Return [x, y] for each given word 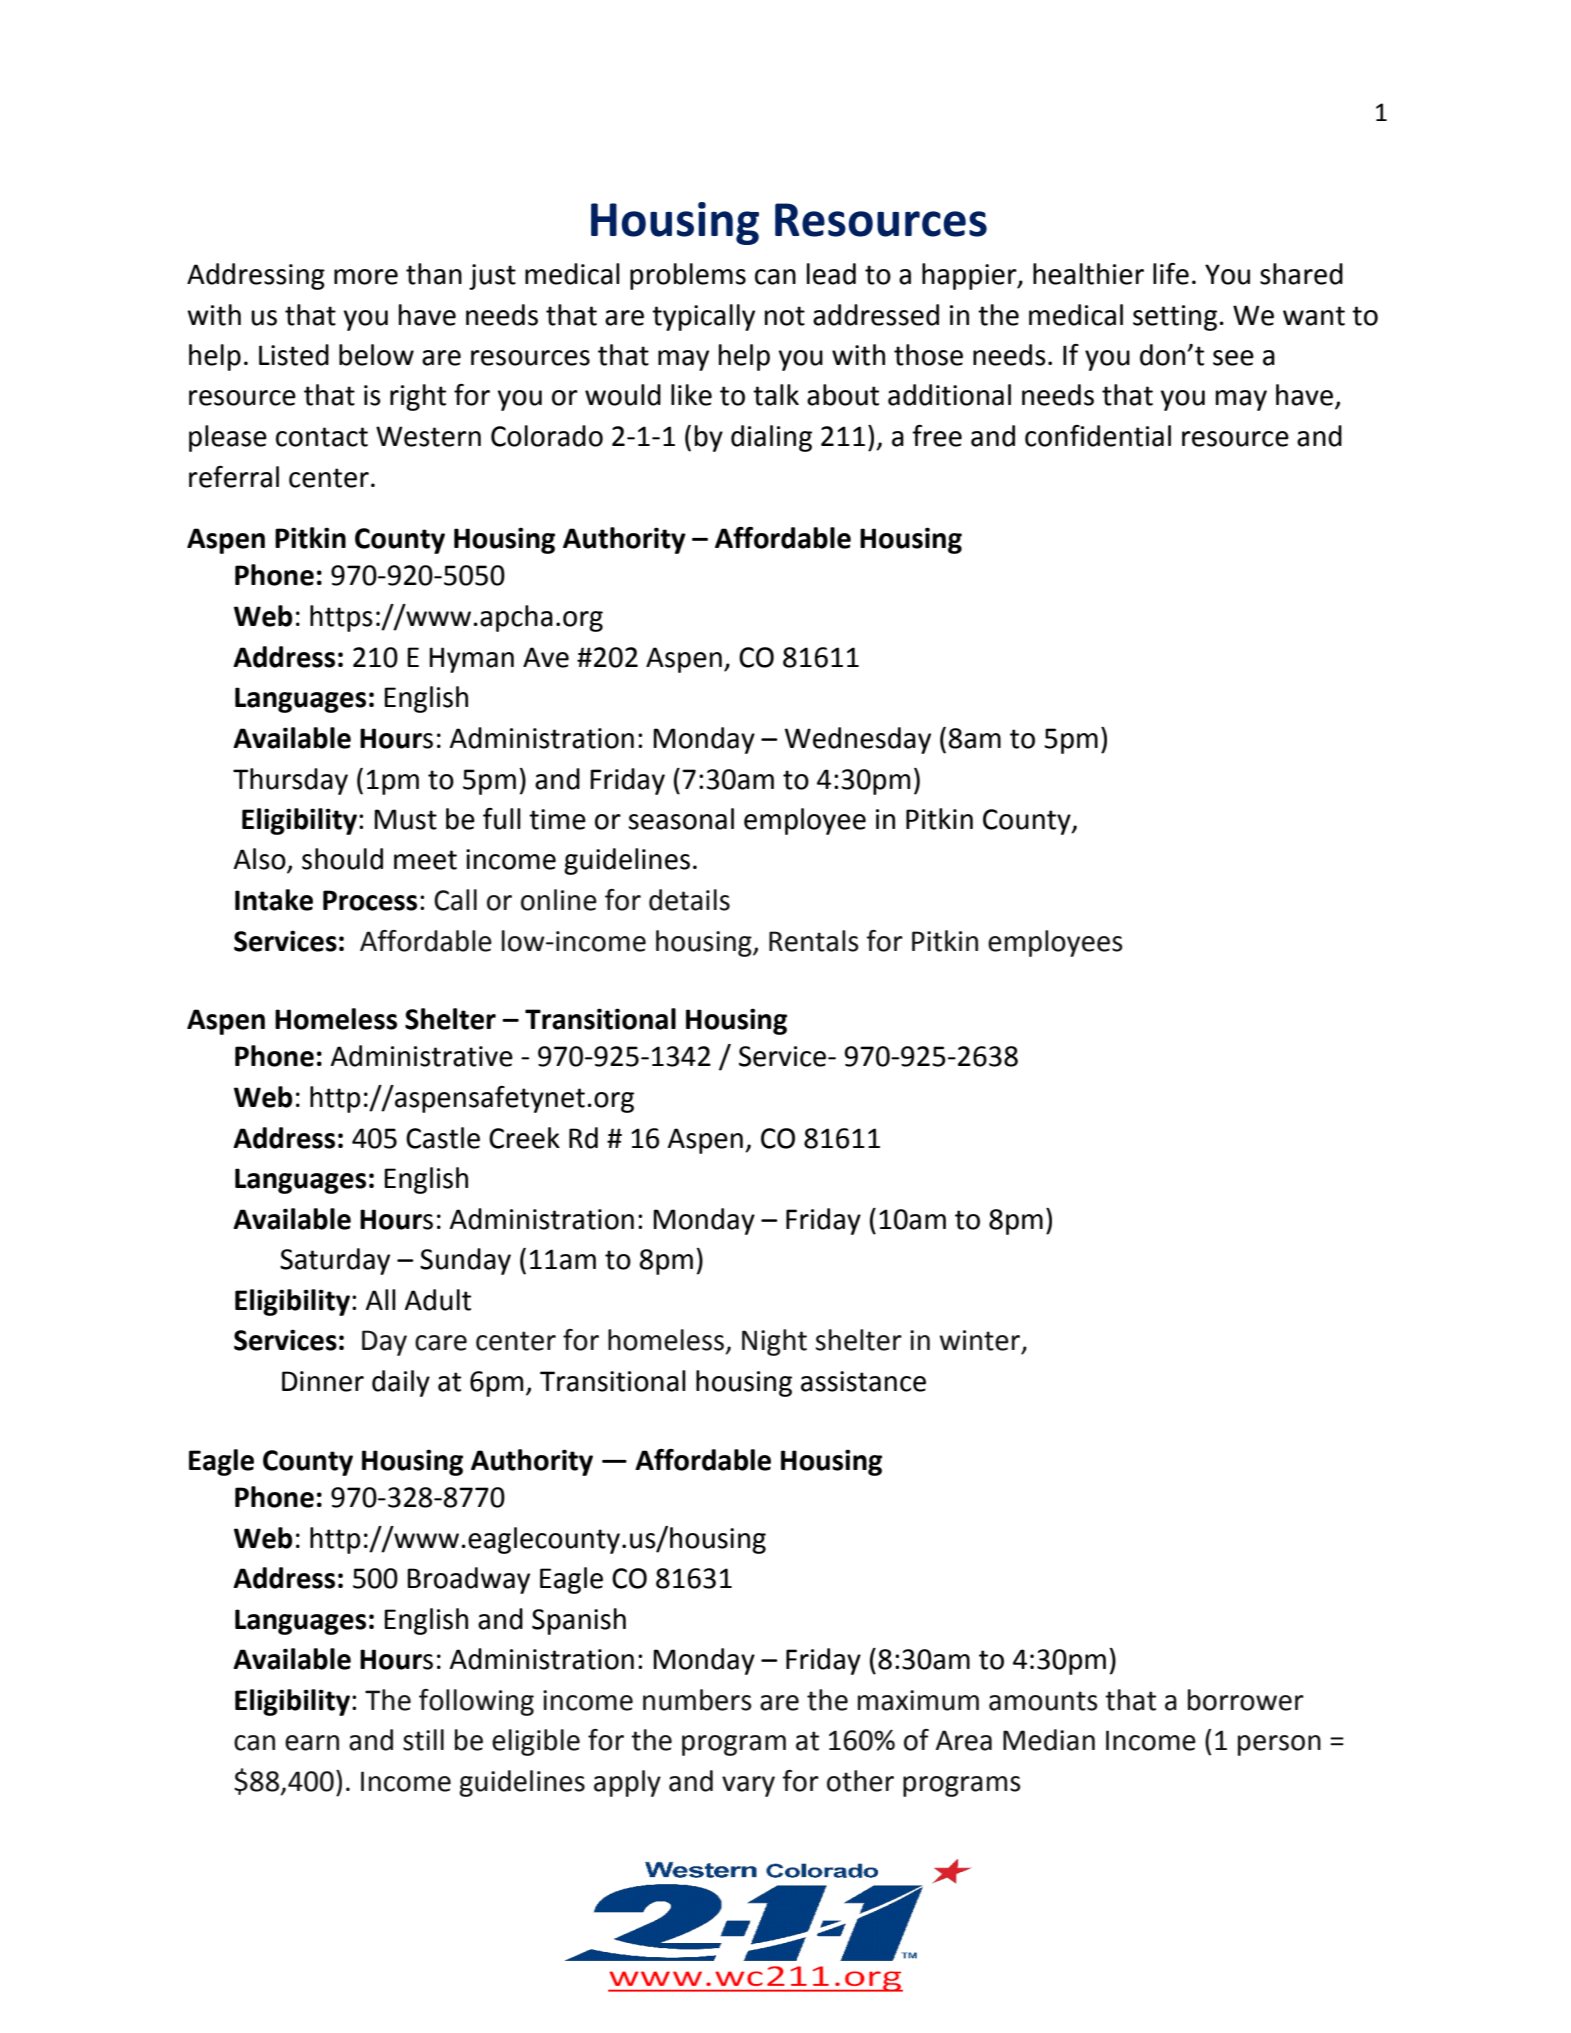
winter [981, 1341]
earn [312, 1743]
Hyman [471, 660]
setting [1175, 318]
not [785, 316]
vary [748, 1786]
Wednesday [858, 740]
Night [774, 1342]
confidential [1098, 436]
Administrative [422, 1056]
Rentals [814, 941]
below [376, 355]
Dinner [323, 1381]
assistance [863, 1381]
